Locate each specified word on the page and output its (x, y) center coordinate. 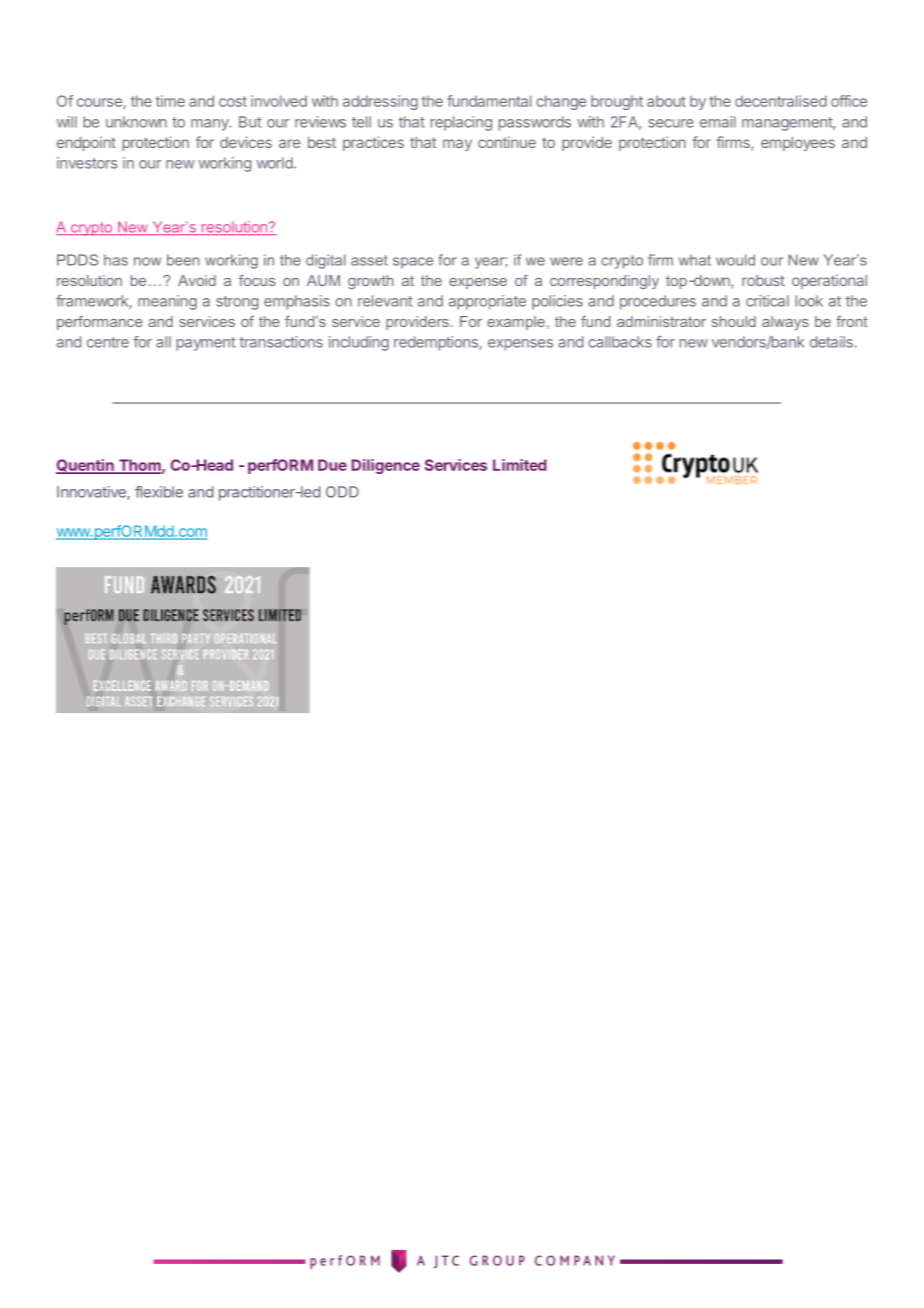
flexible (159, 492)
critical (767, 301)
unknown (136, 122)
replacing (461, 123)
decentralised (781, 101)
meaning (167, 302)
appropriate (487, 302)
